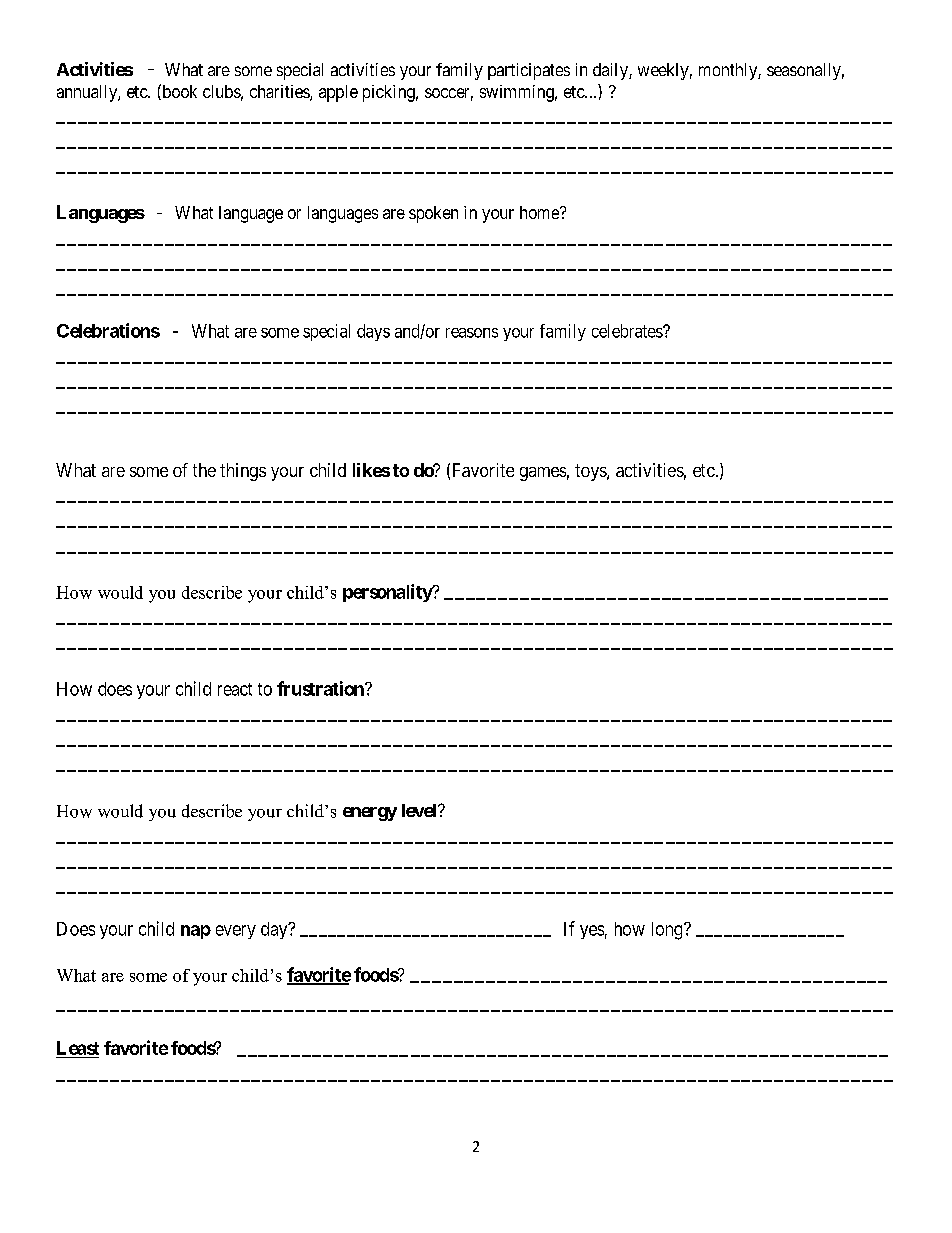 The height and width of the document is (1233, 952). What do you see at coordinates (592, 932) in the document?
I see `yes` at bounding box center [592, 932].
